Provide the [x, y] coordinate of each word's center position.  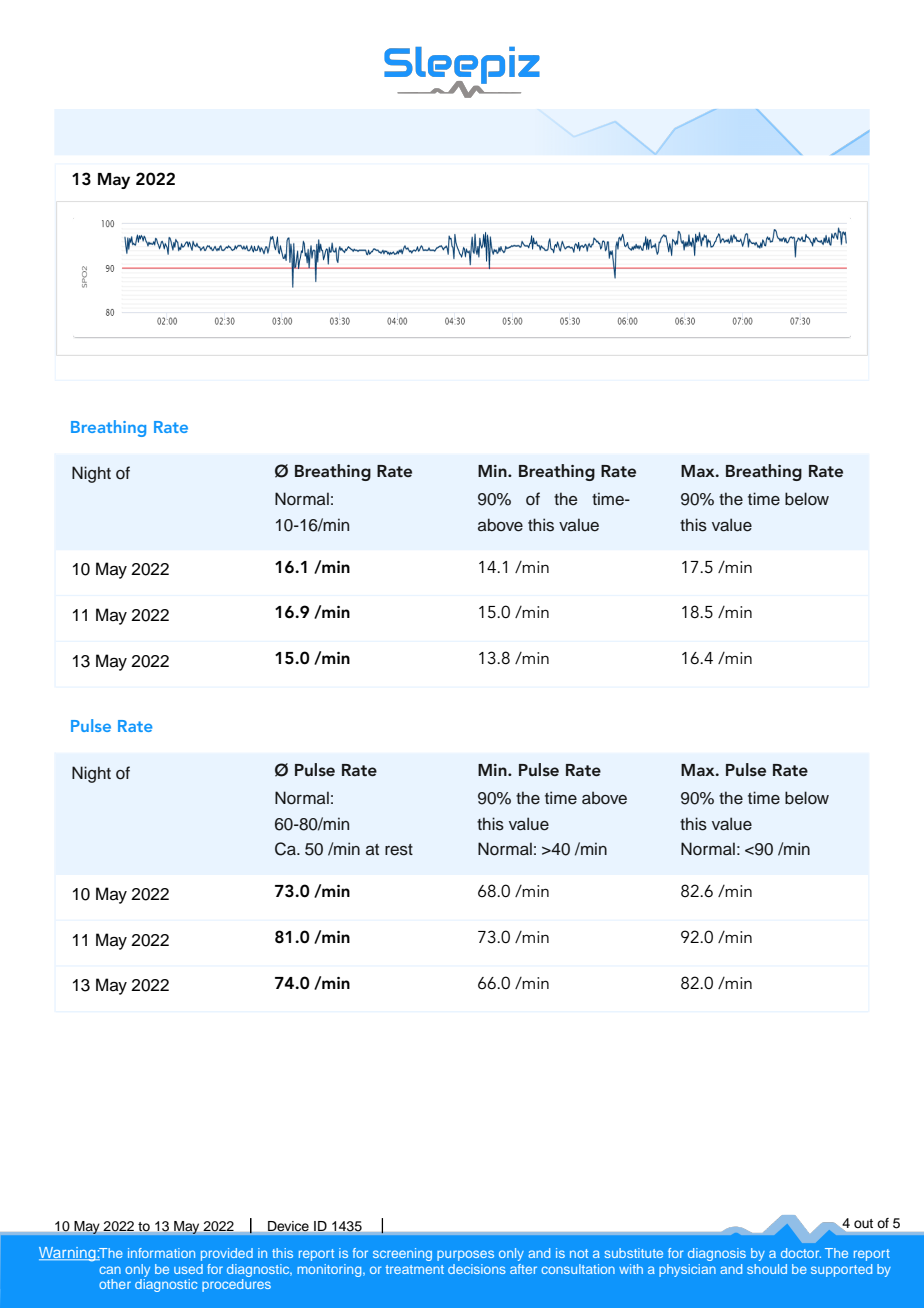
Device [288, 1226]
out [863, 1223]
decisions [477, 1269]
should [767, 1269]
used [188, 1269]
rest [399, 850]
